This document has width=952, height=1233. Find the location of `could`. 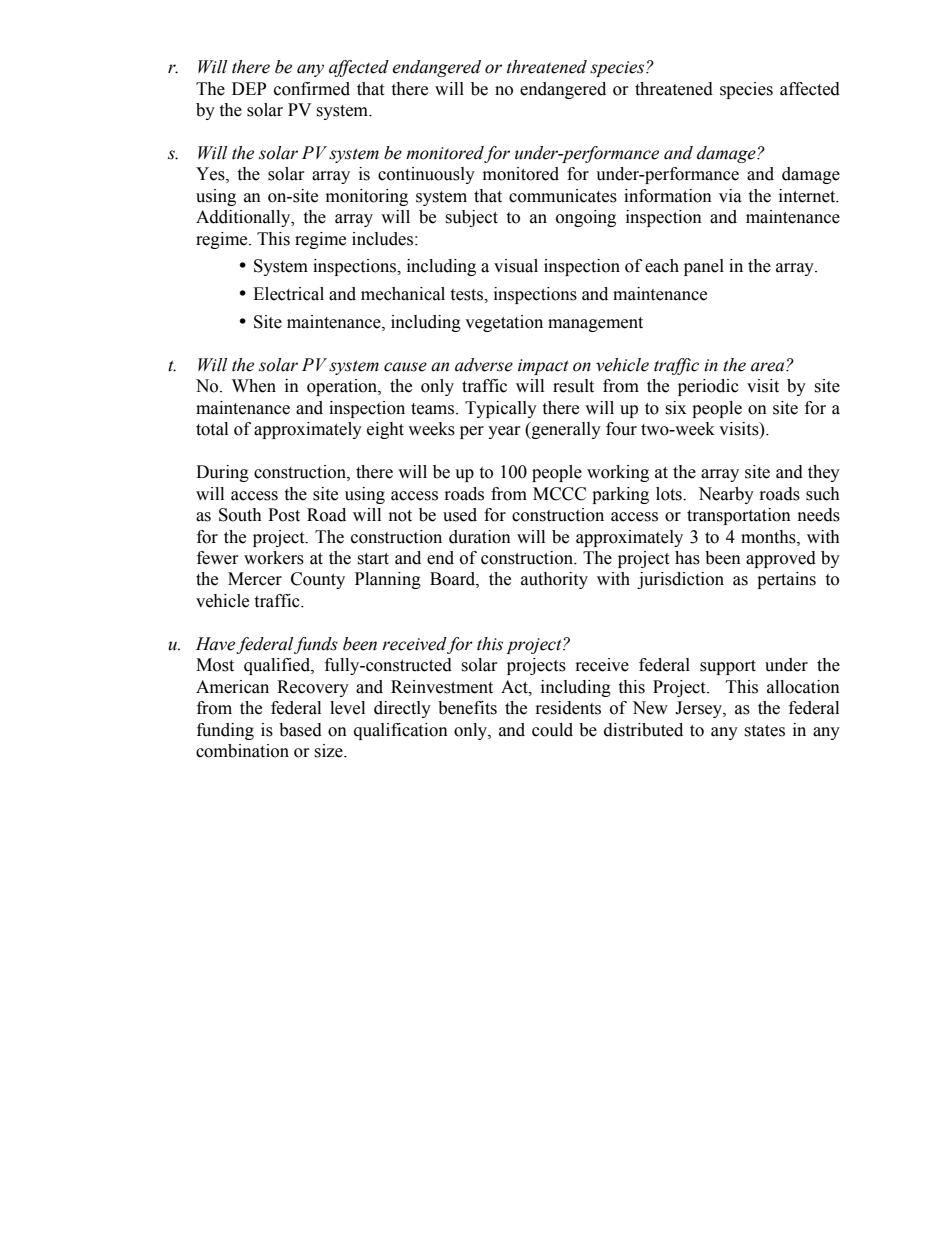

could is located at coordinates (552, 730).
